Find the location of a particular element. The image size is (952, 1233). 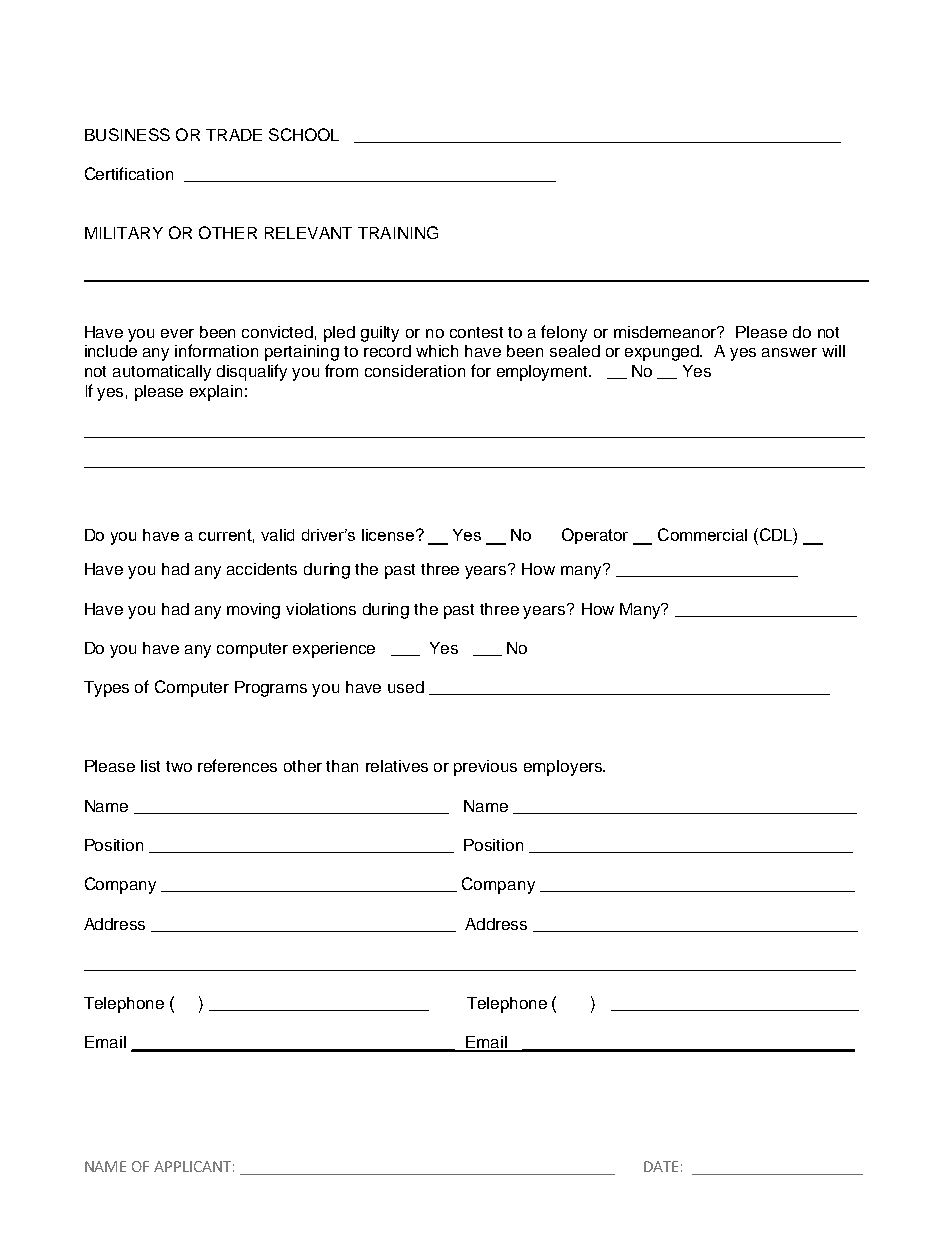

Commercial is located at coordinates (702, 534).
